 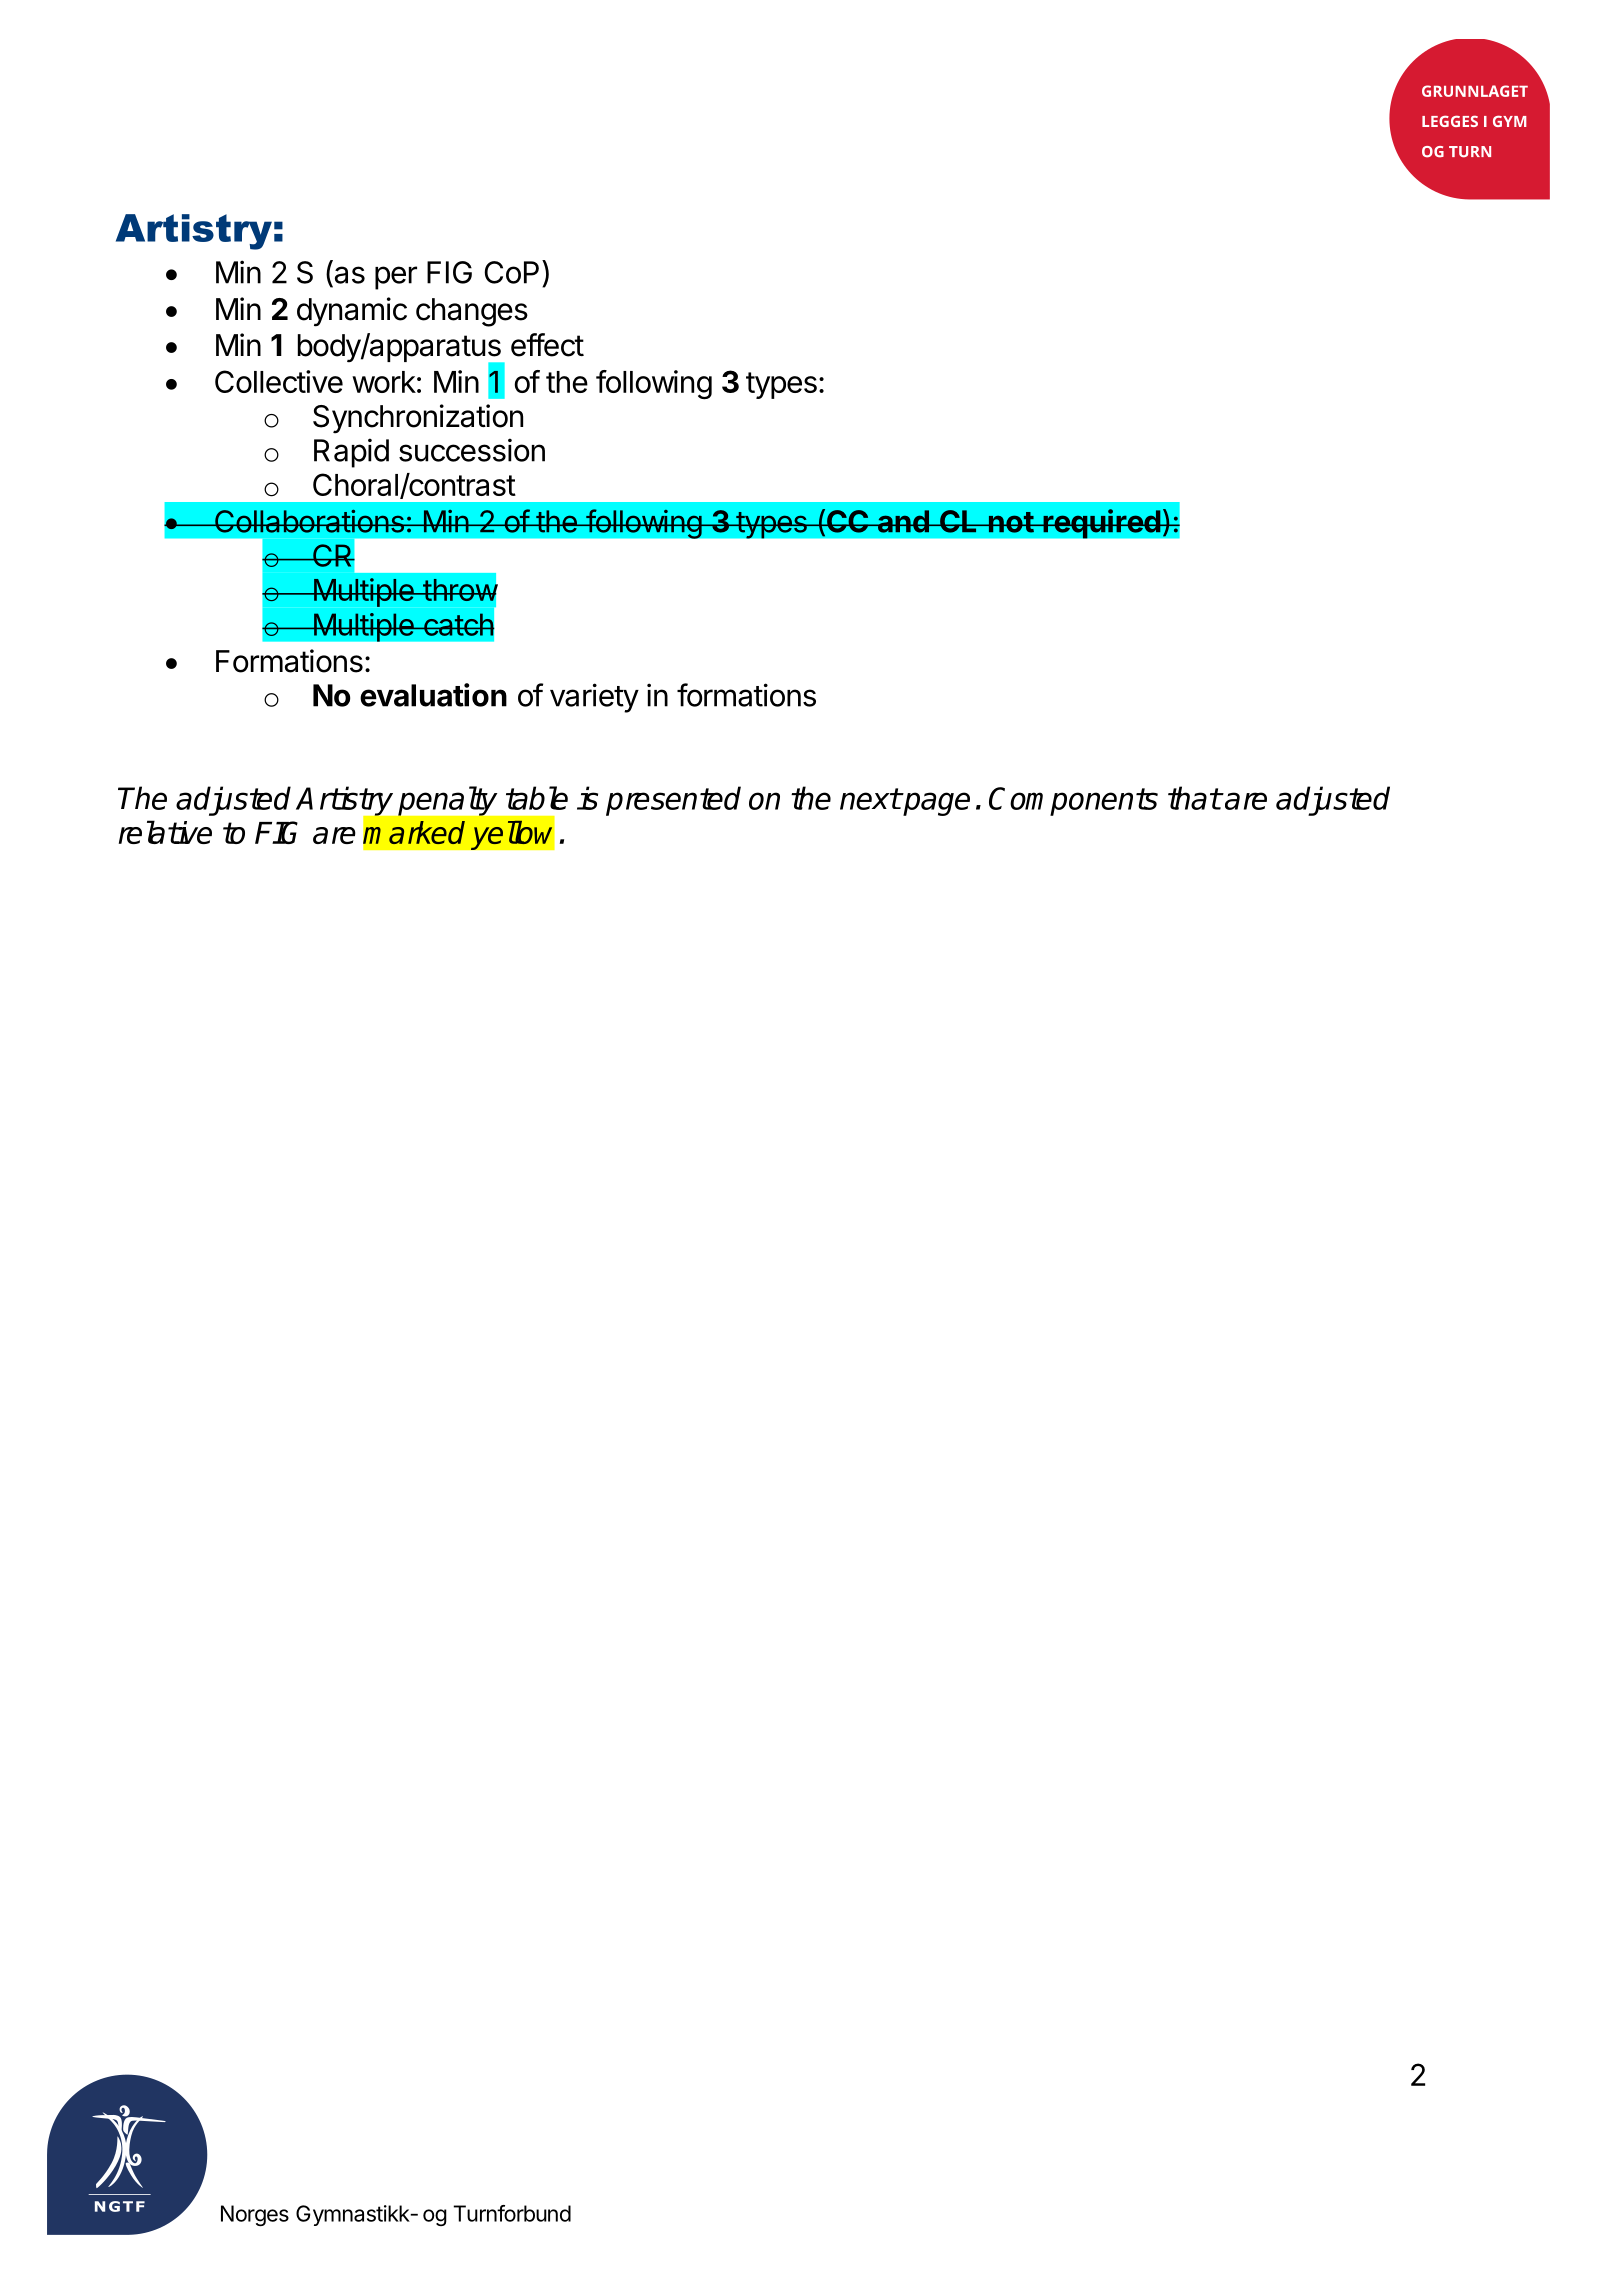 What do you see at coordinates (352, 312) in the screenshot?
I see `dynamic` at bounding box center [352, 312].
